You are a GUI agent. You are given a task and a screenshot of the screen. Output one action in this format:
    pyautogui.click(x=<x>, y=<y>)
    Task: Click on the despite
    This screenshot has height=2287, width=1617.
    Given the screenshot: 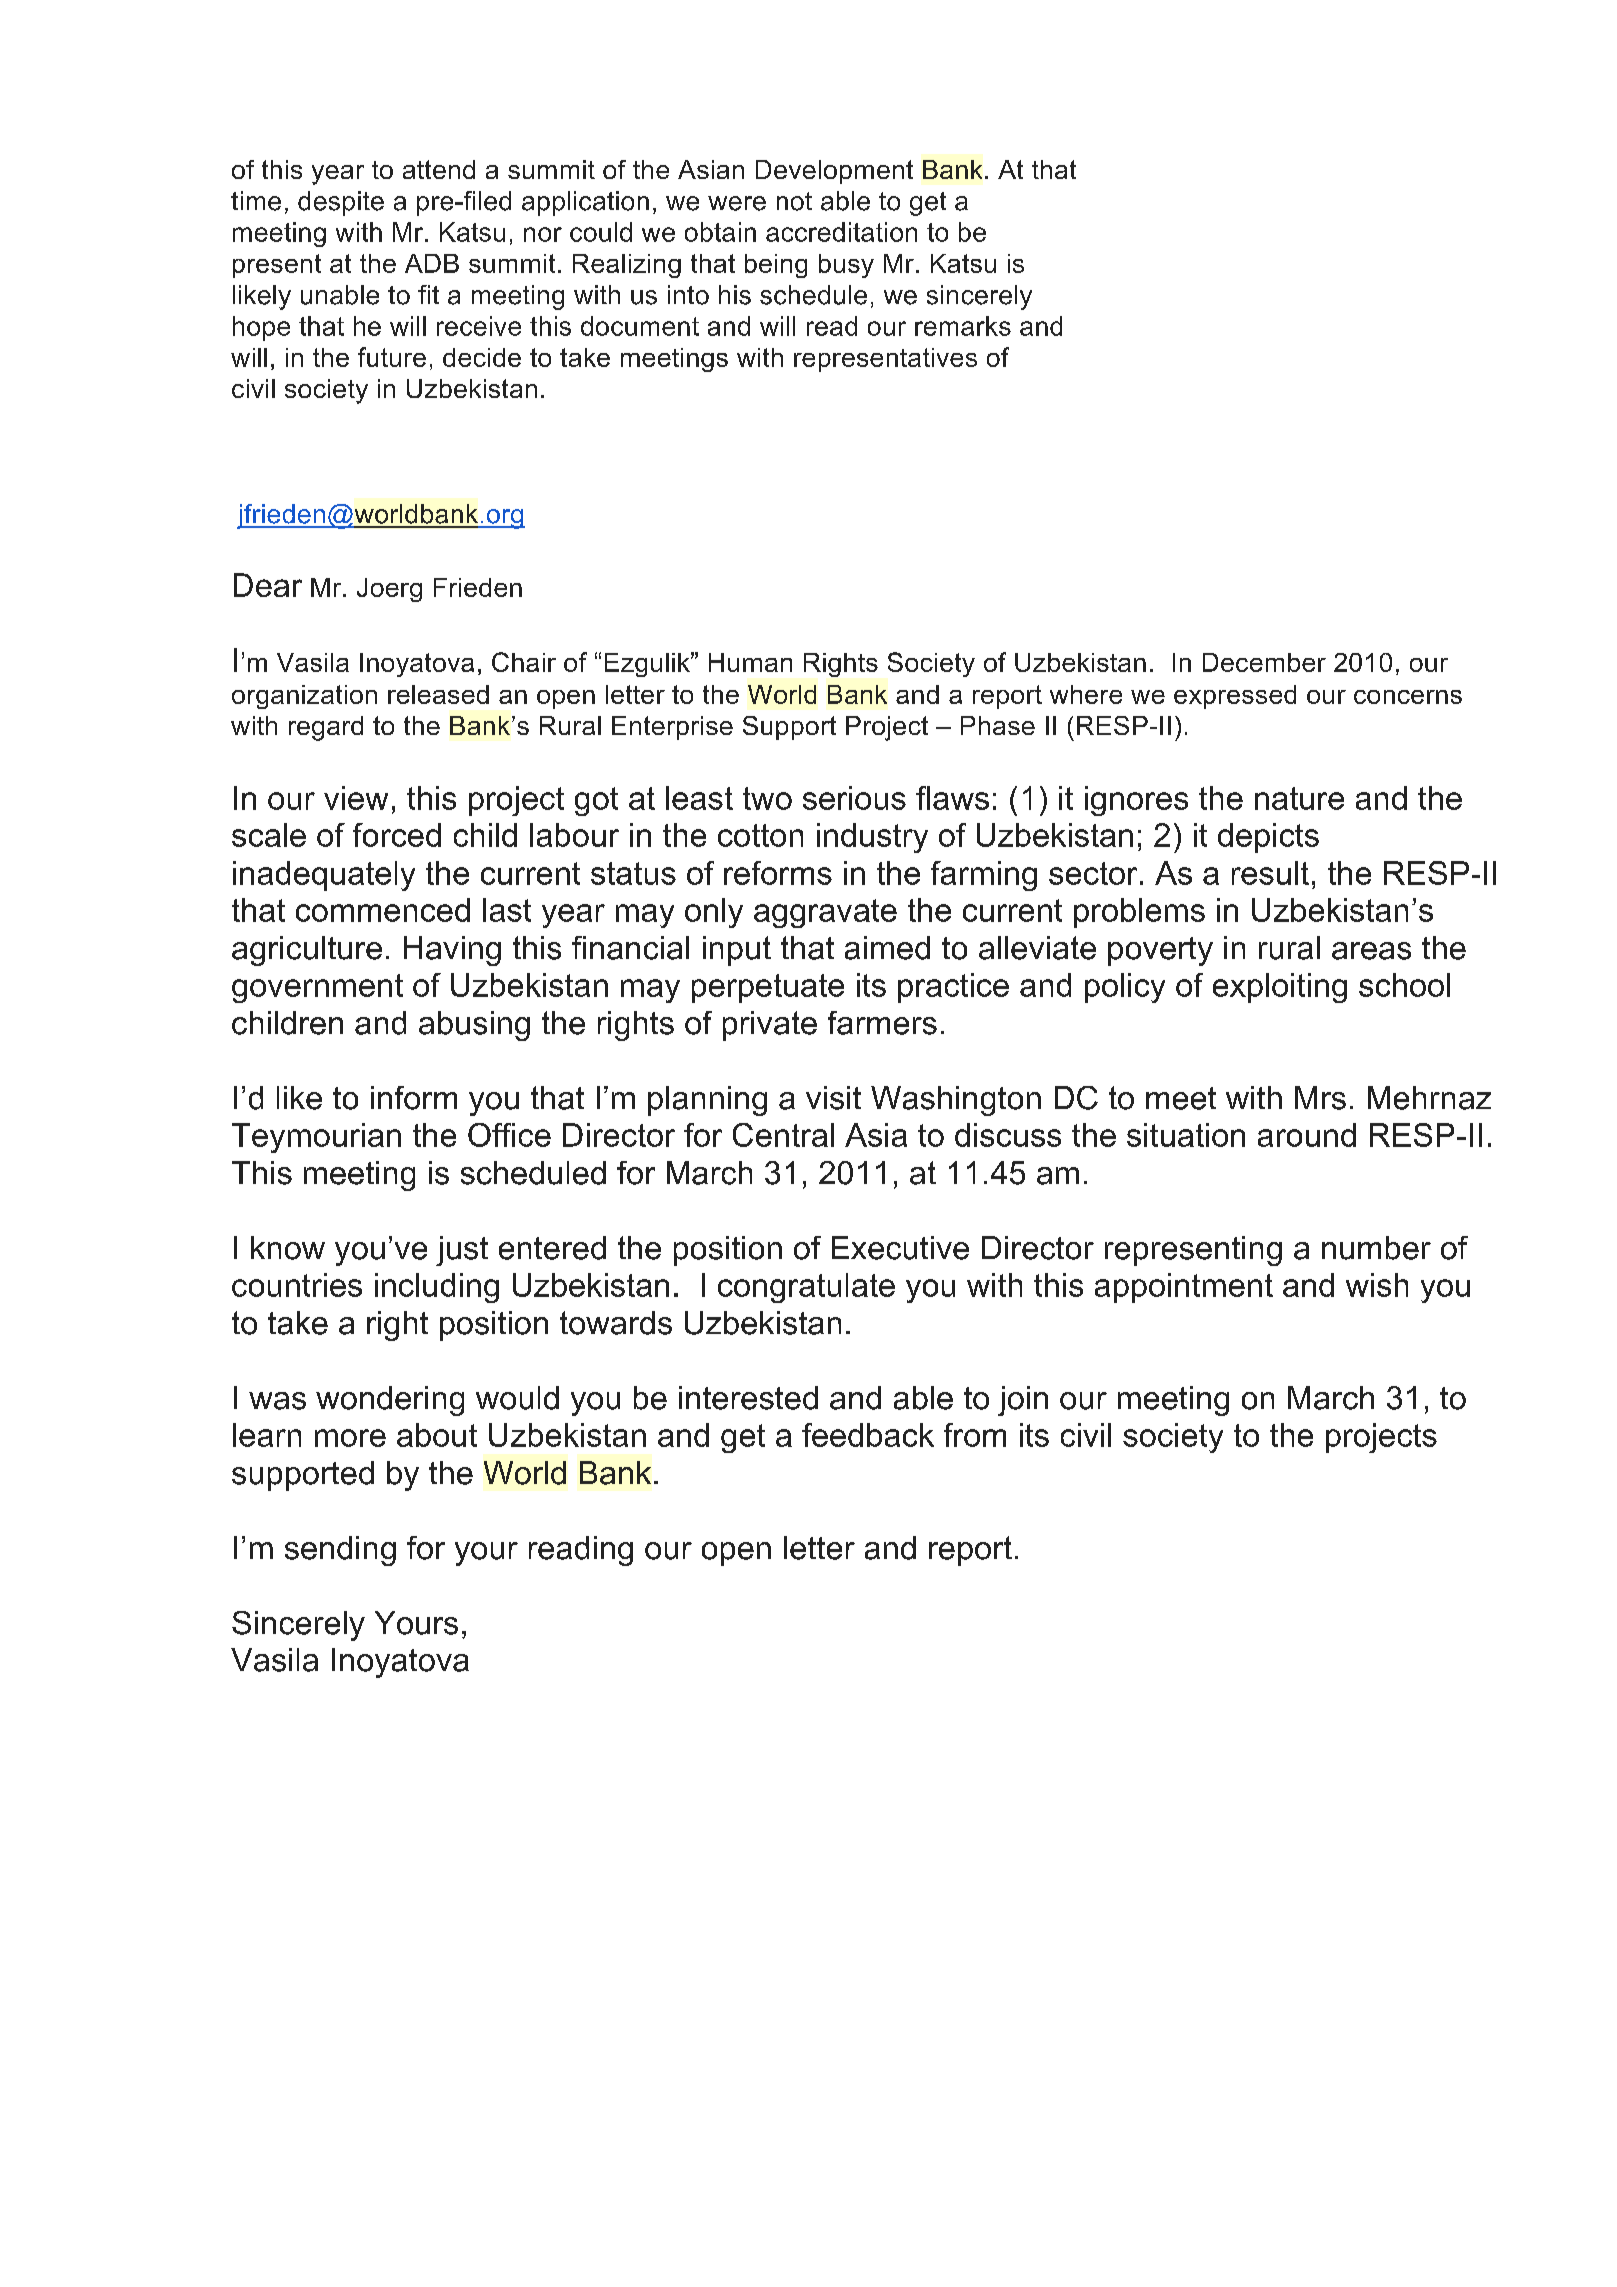 What is the action you would take?
    pyautogui.click(x=341, y=203)
